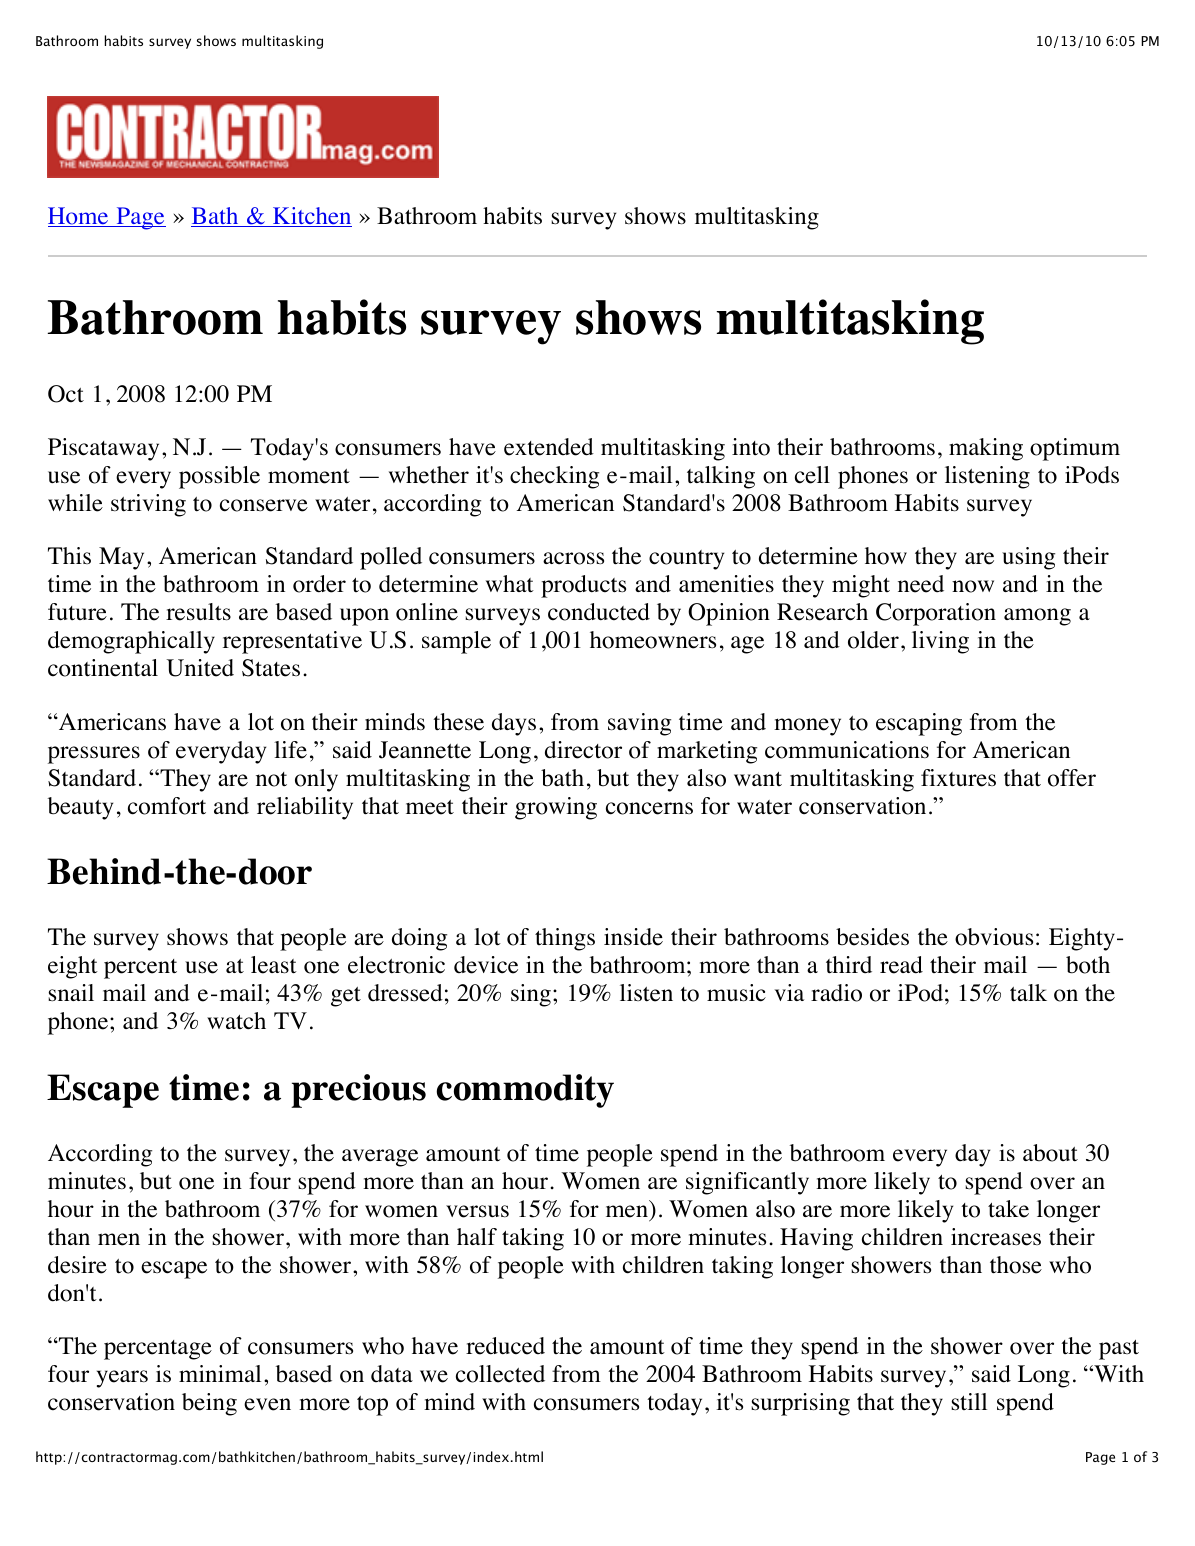 The height and width of the image is (1546, 1195). What do you see at coordinates (549, 447) in the image?
I see `extended` at bounding box center [549, 447].
